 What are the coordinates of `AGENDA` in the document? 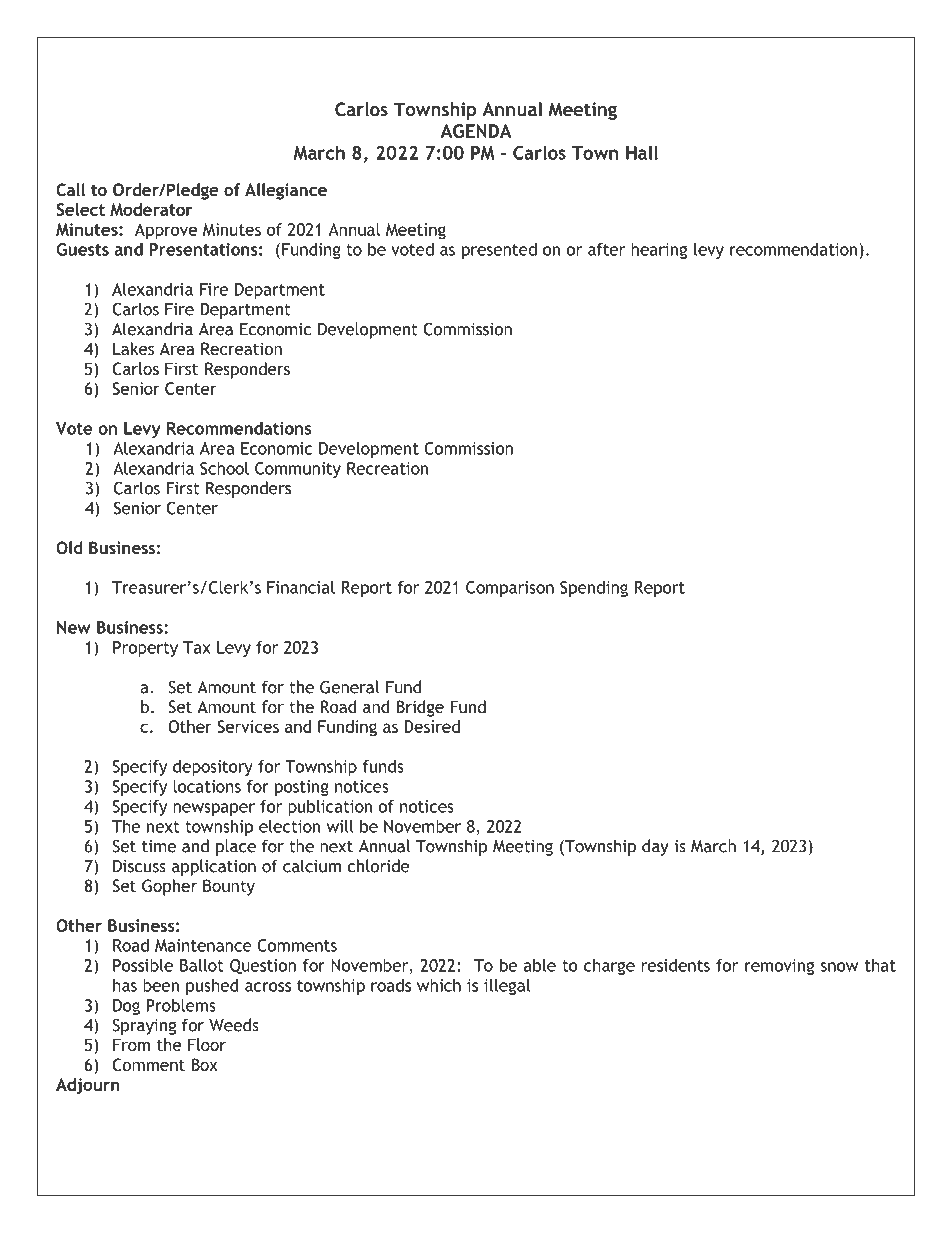 It's located at (476, 131).
